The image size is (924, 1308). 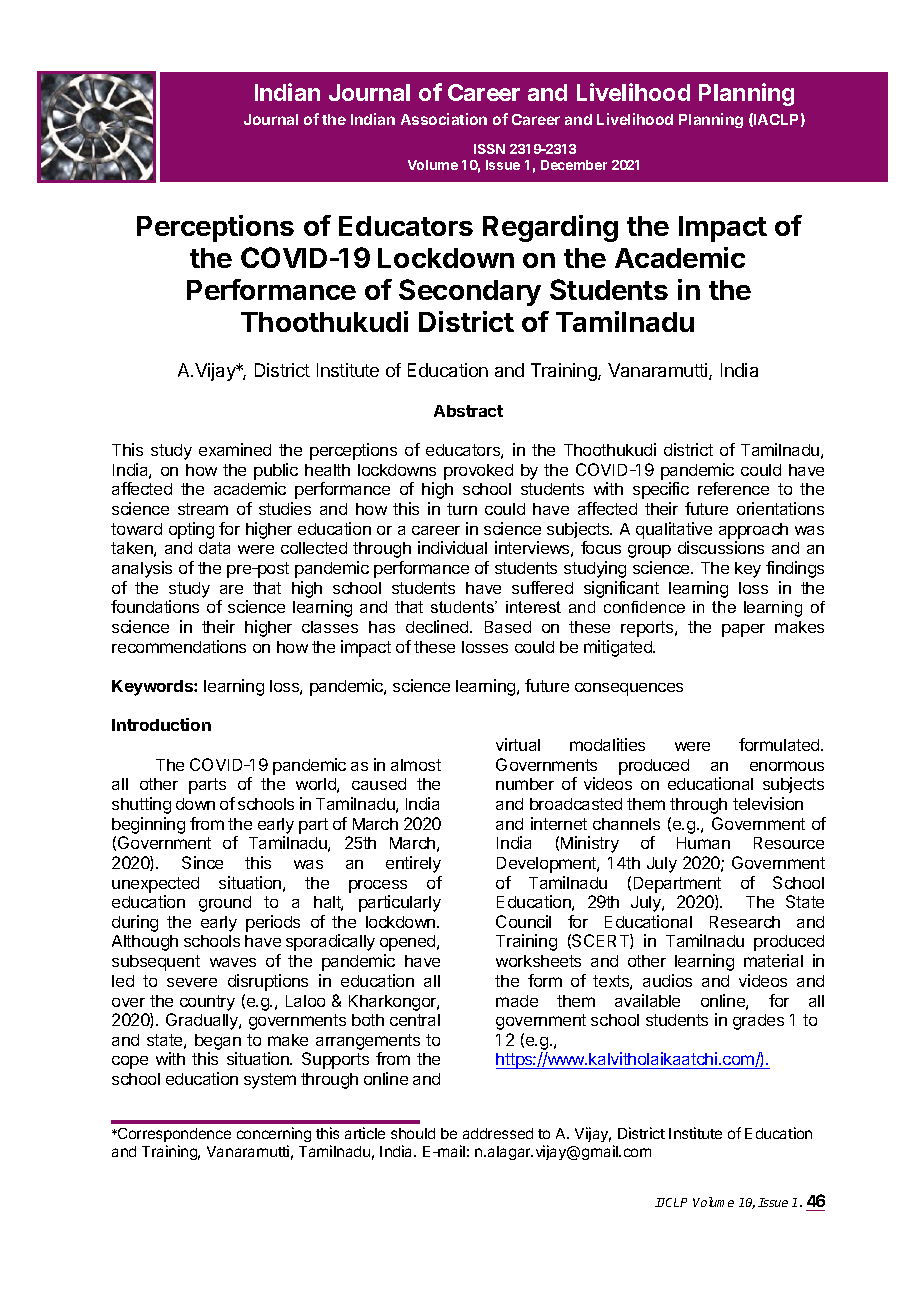 I want to click on shutting, so click(x=141, y=805).
